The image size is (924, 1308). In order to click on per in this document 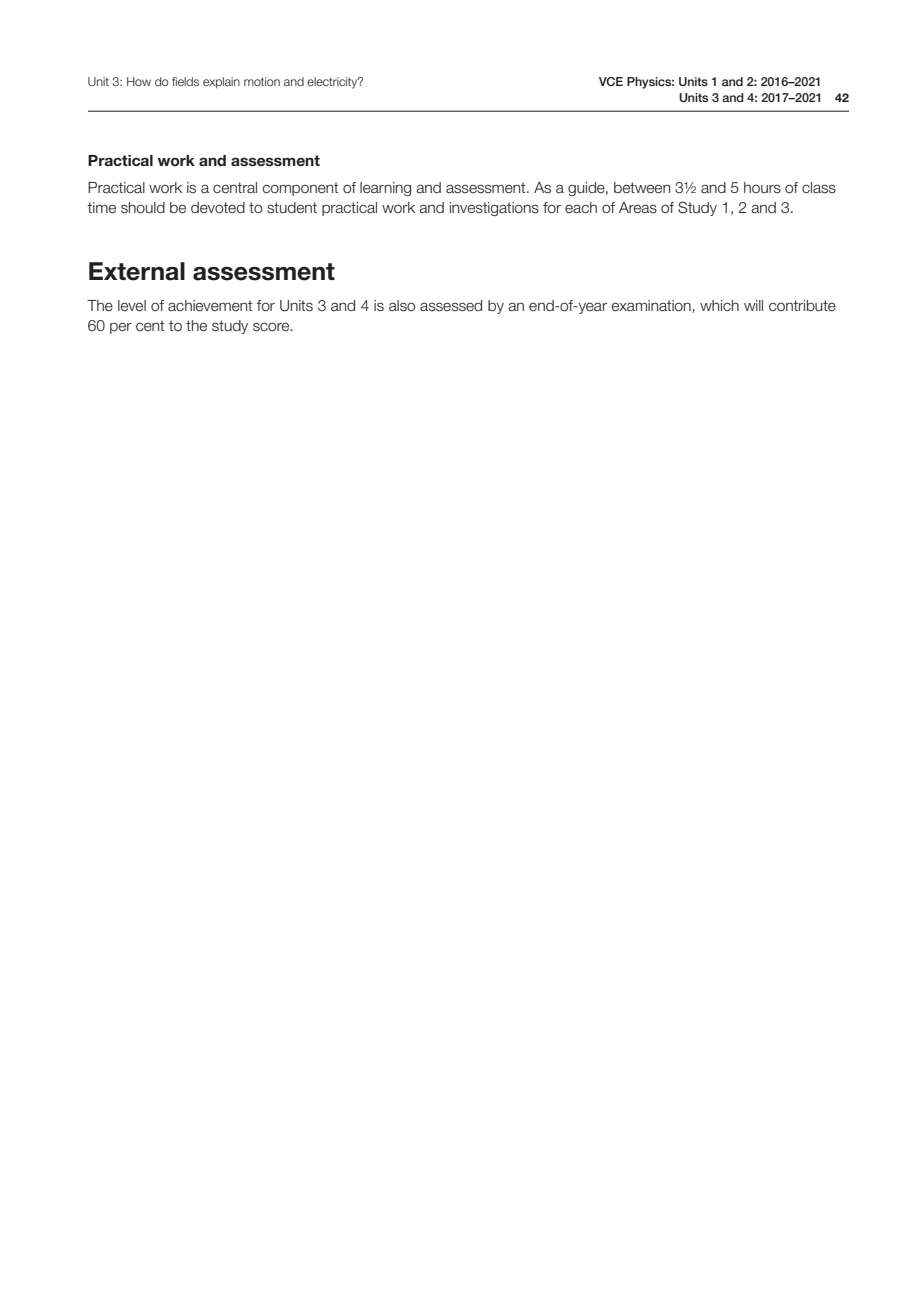, I will do `click(121, 328)`.
